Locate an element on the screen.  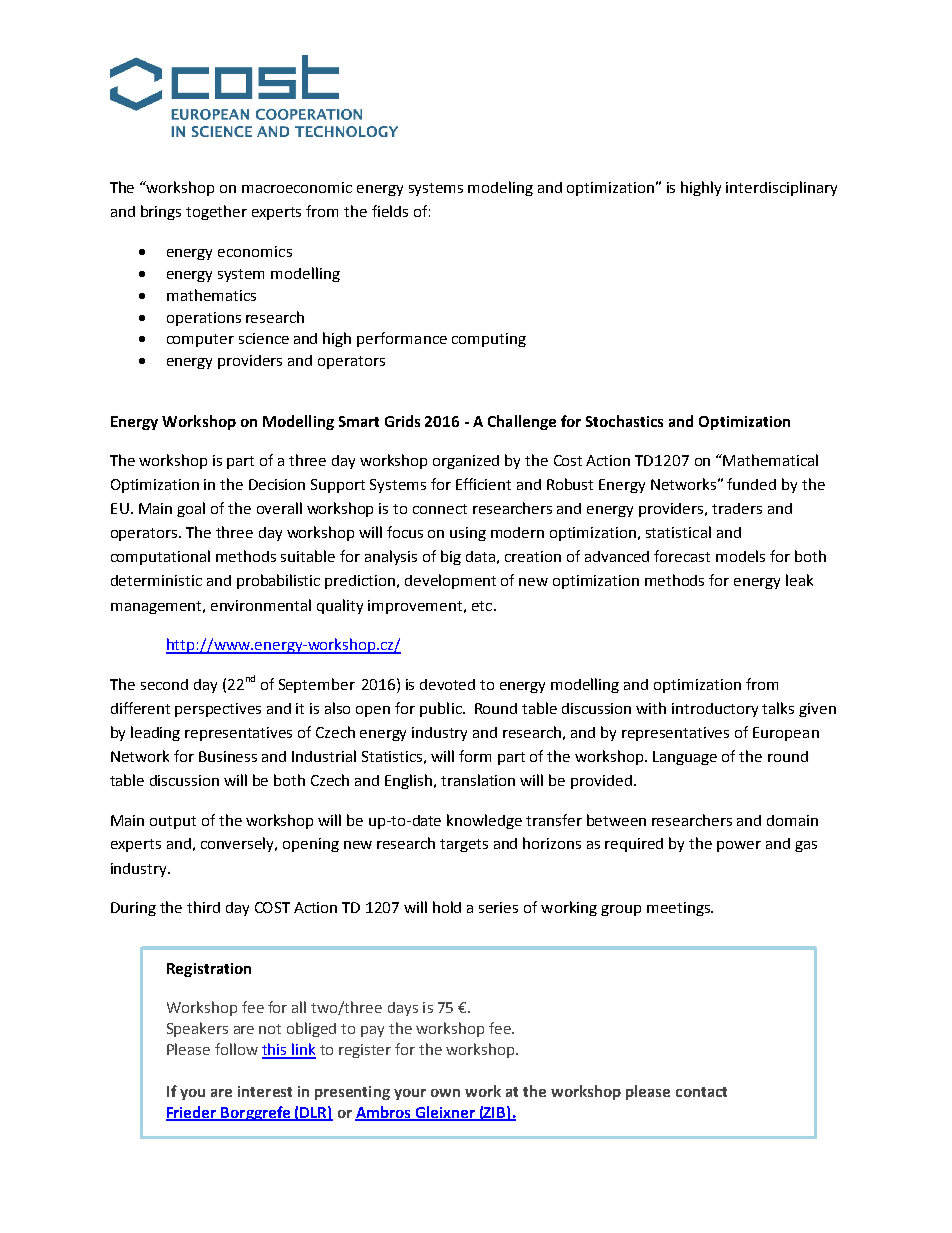
interdisciplinary is located at coordinates (781, 188).
